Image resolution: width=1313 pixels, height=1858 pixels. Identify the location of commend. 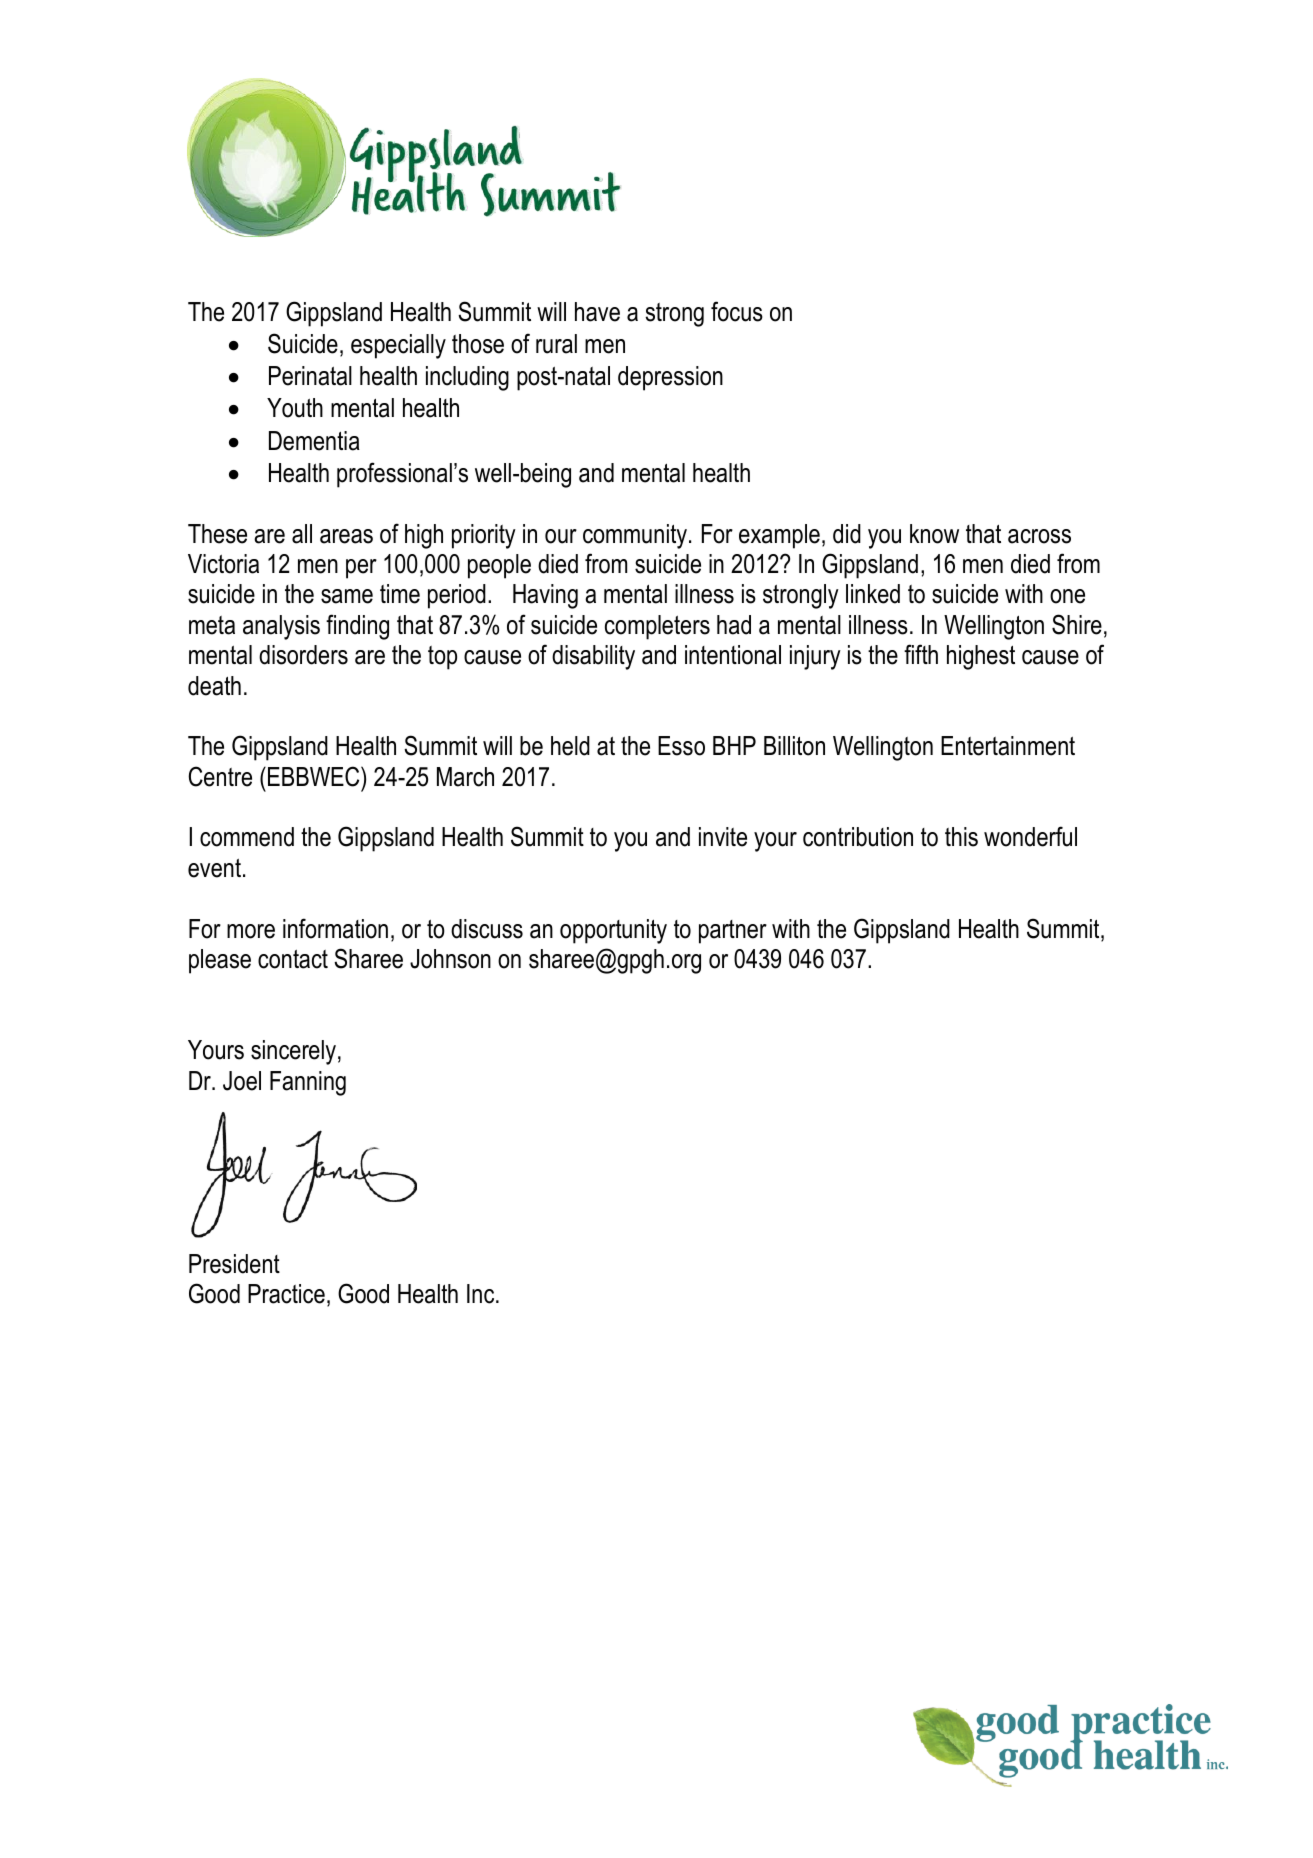
(247, 837).
